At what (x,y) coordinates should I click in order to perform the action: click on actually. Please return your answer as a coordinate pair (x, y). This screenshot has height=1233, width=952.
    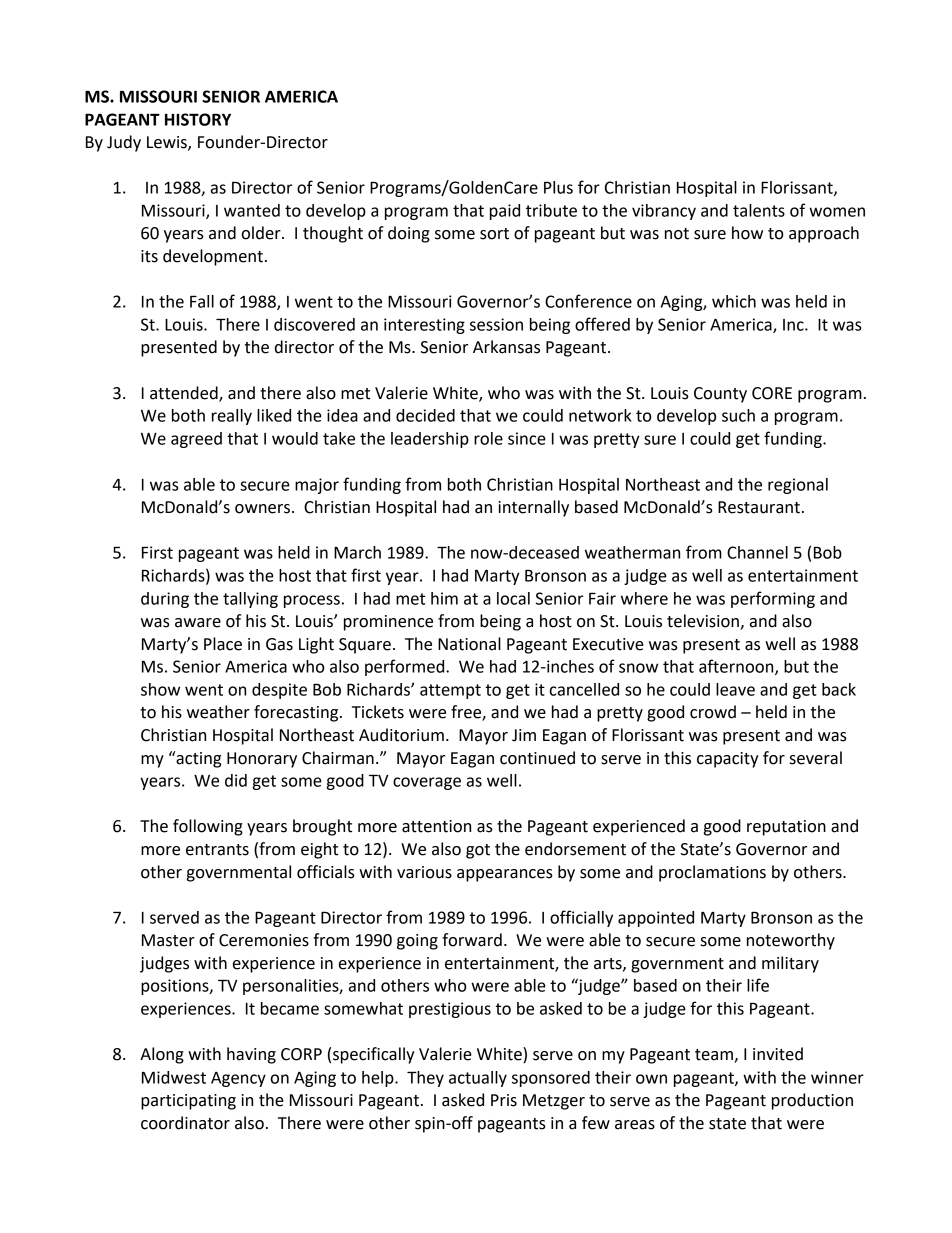
    Looking at the image, I should click on (478, 1079).
